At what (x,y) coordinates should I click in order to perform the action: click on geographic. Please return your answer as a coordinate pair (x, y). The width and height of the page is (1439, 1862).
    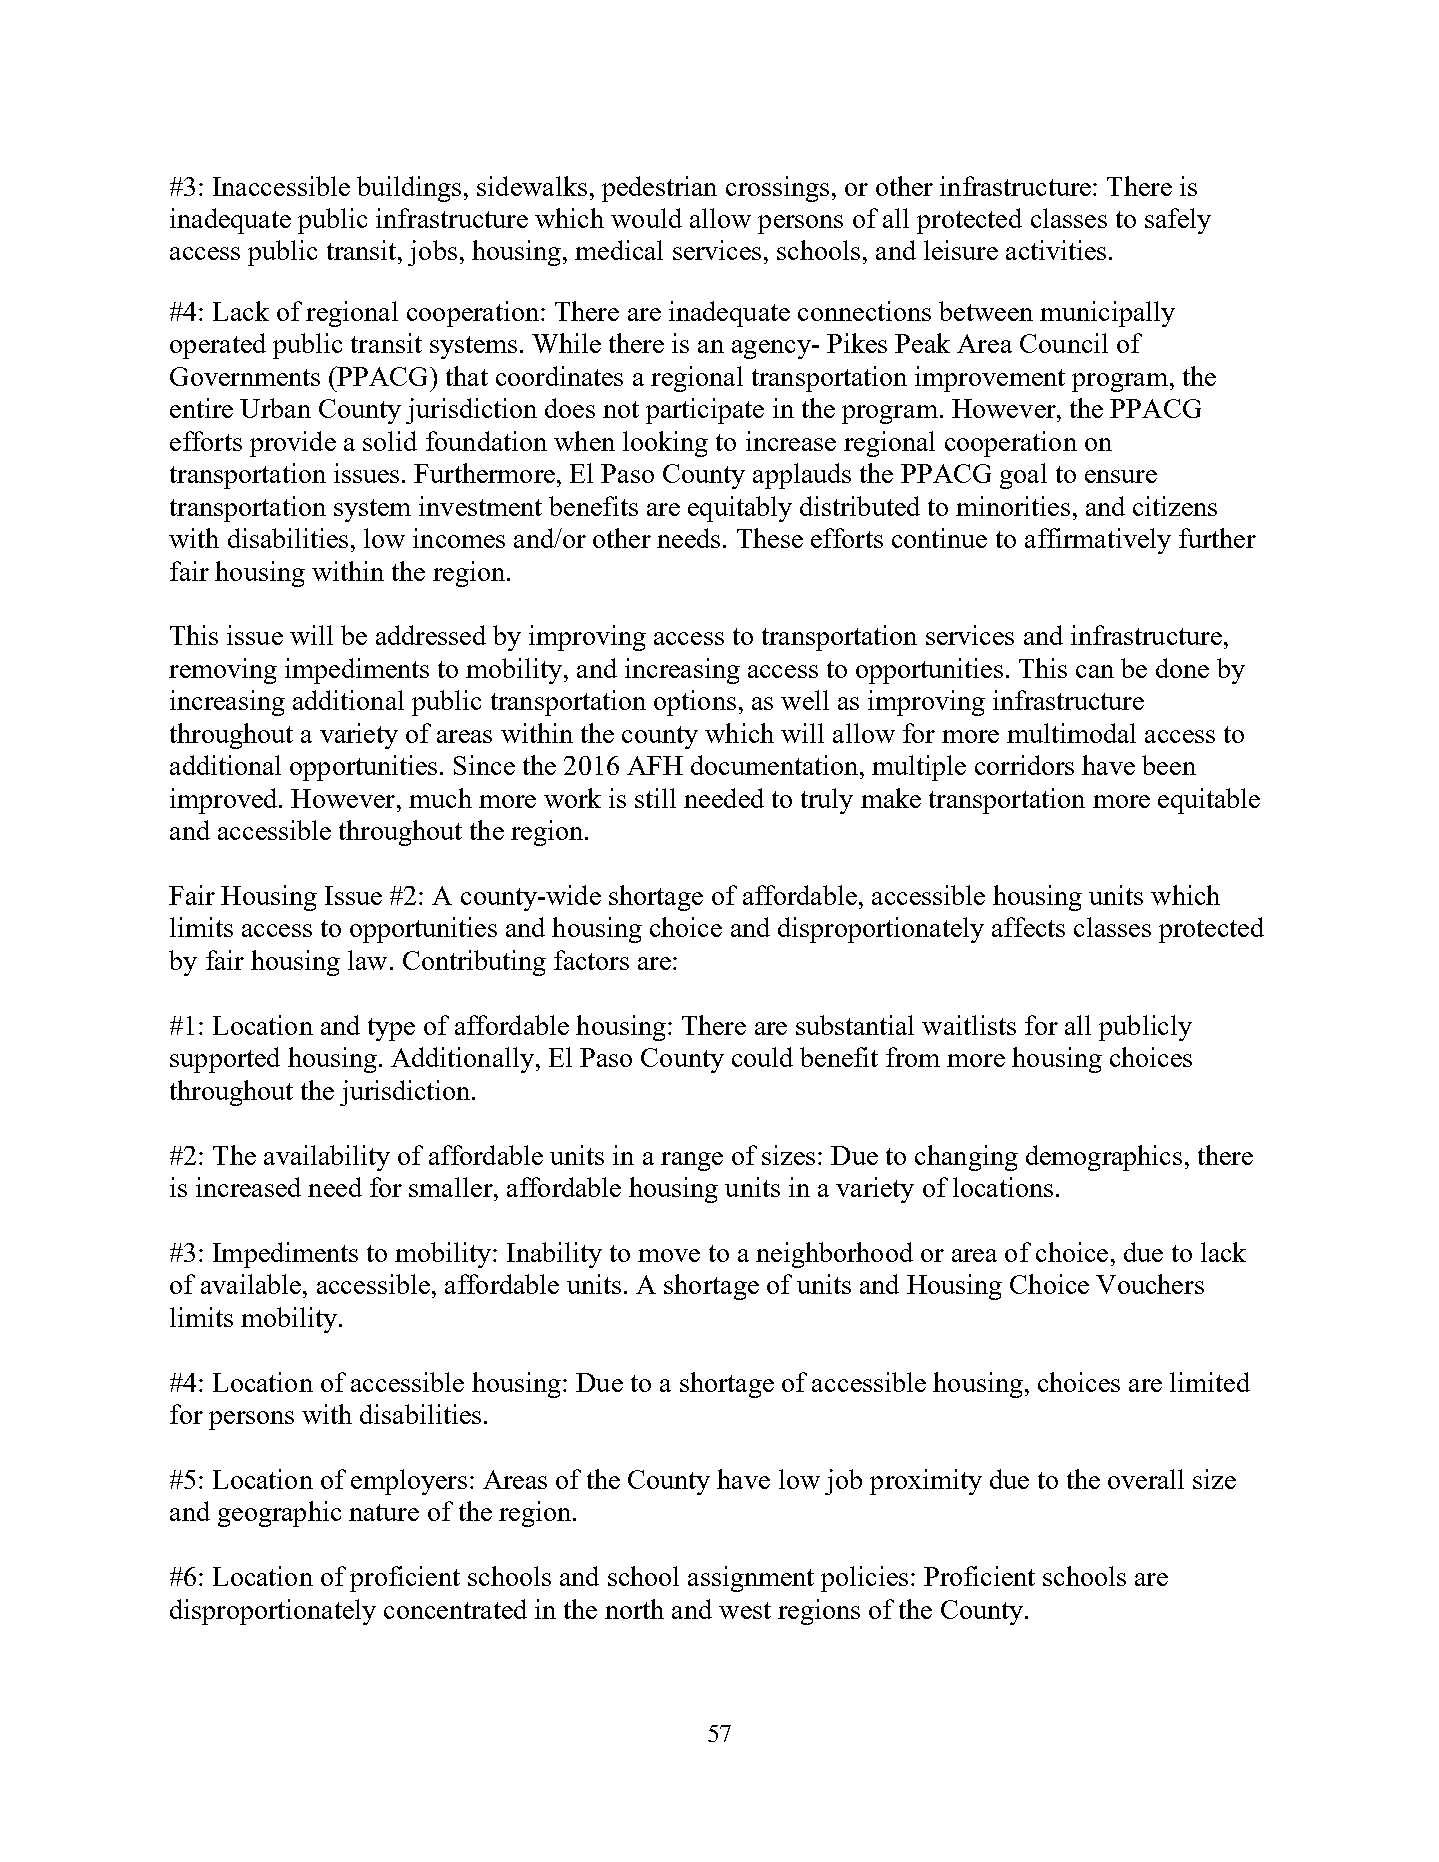
    Looking at the image, I should click on (279, 1514).
